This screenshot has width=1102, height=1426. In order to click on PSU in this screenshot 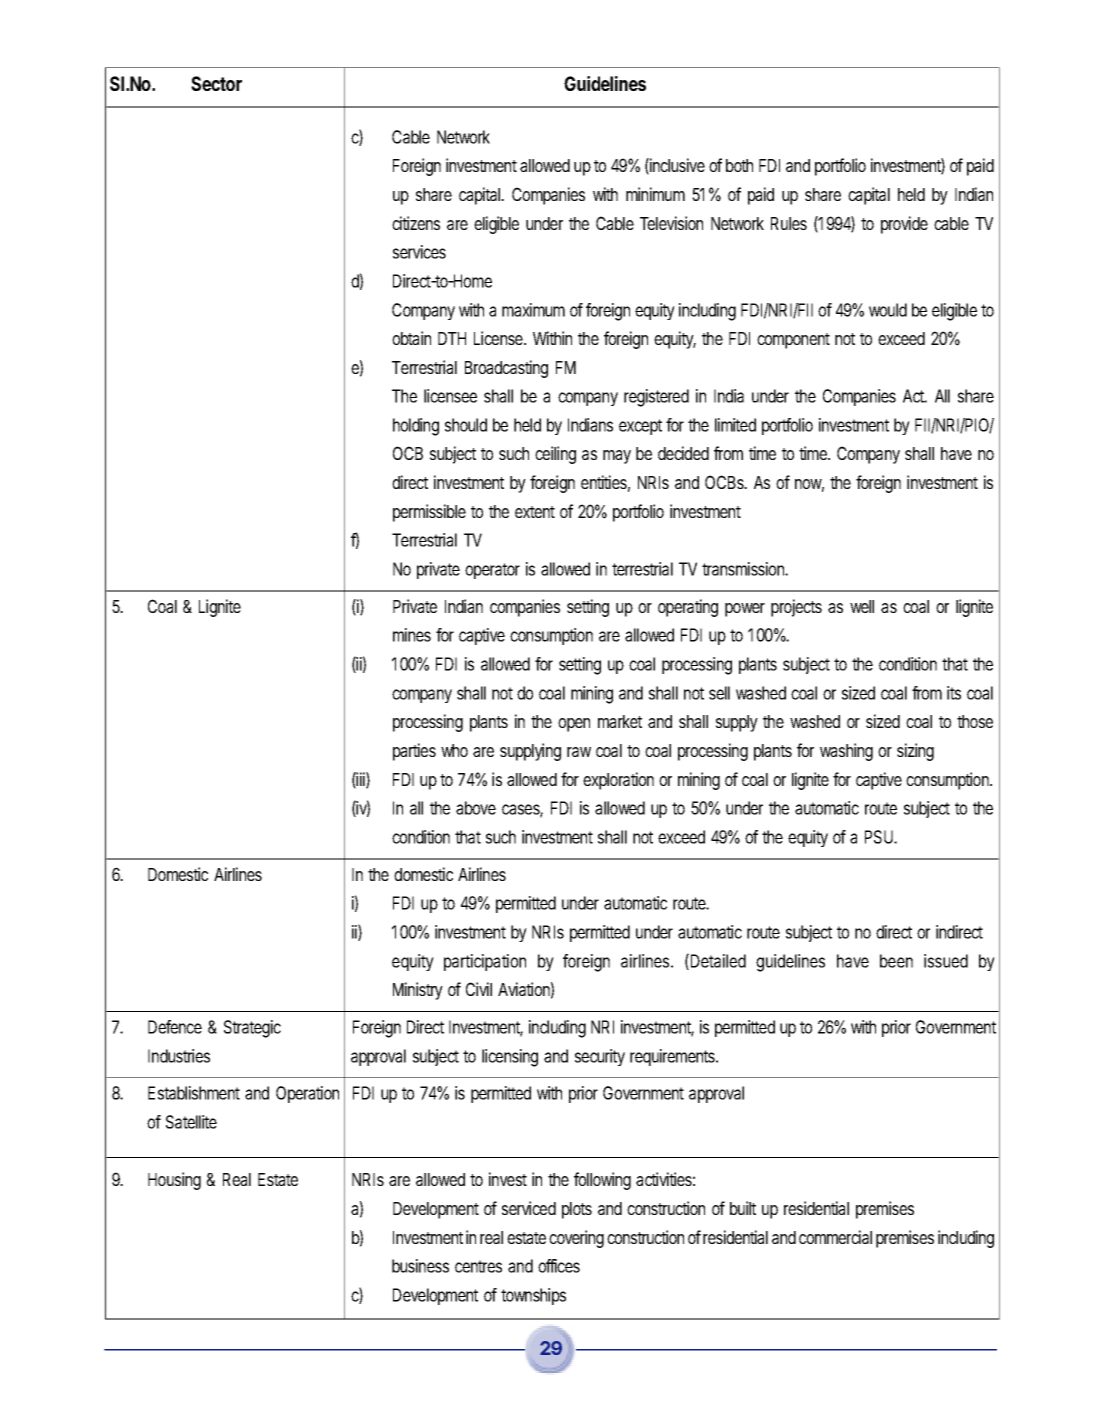, I will do `click(880, 837)`.
